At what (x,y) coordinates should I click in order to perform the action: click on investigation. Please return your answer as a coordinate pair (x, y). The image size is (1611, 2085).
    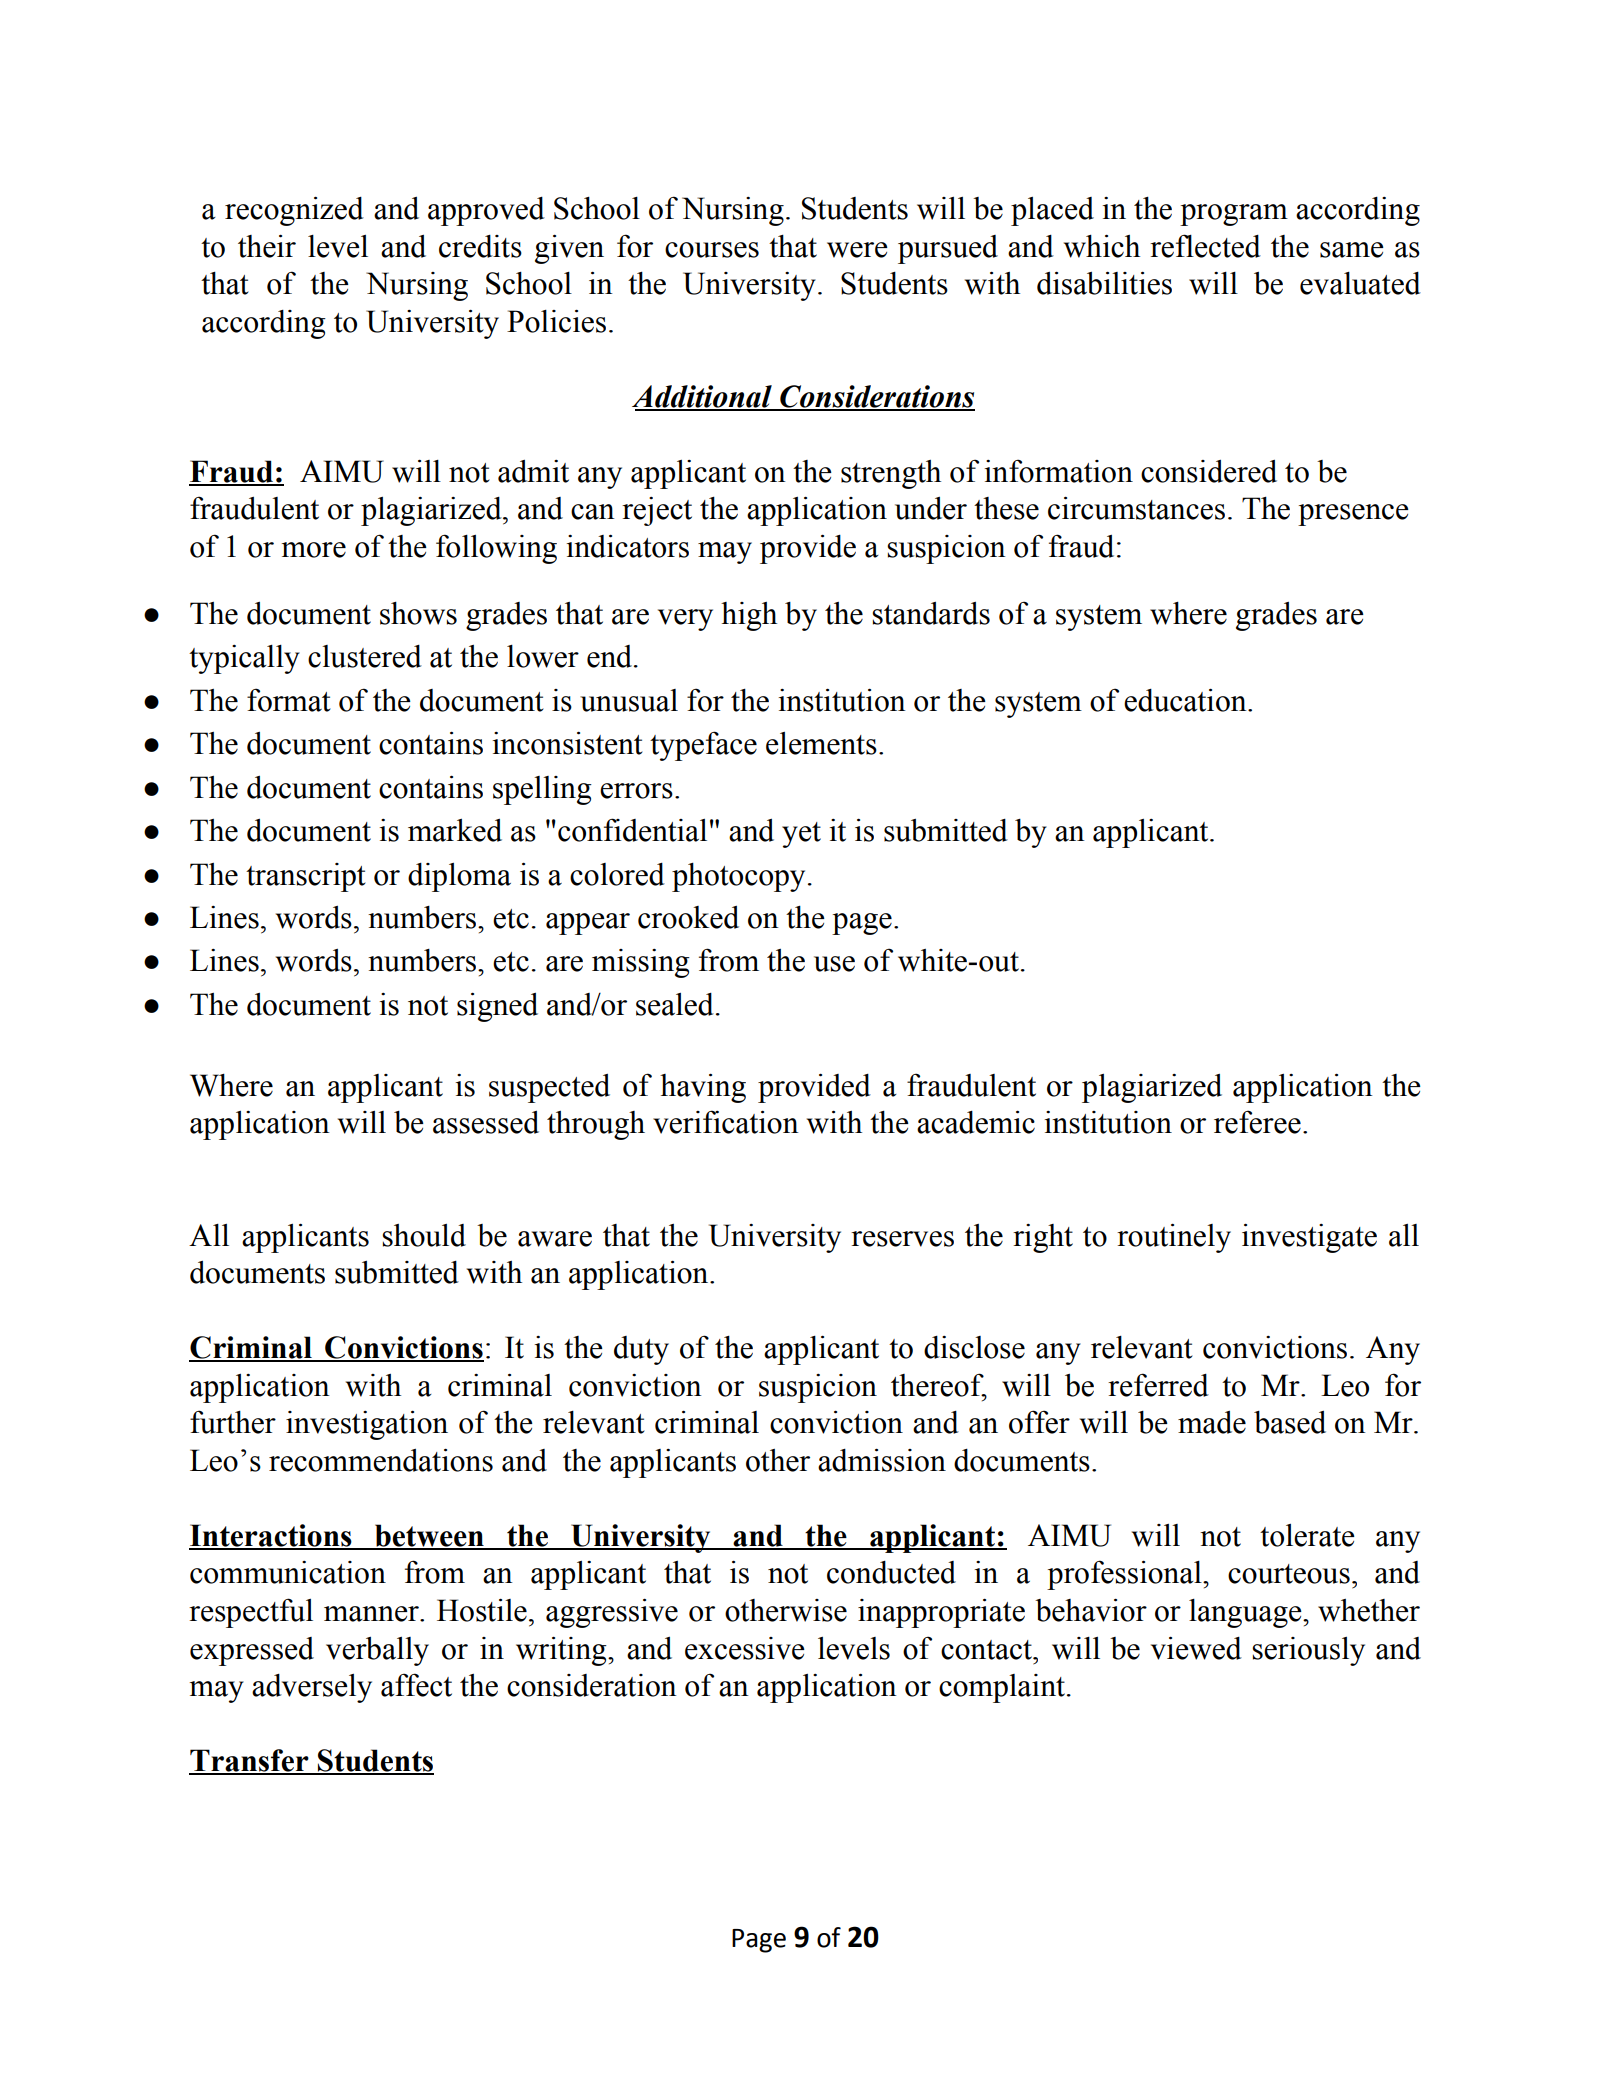
    Looking at the image, I should click on (367, 1425).
